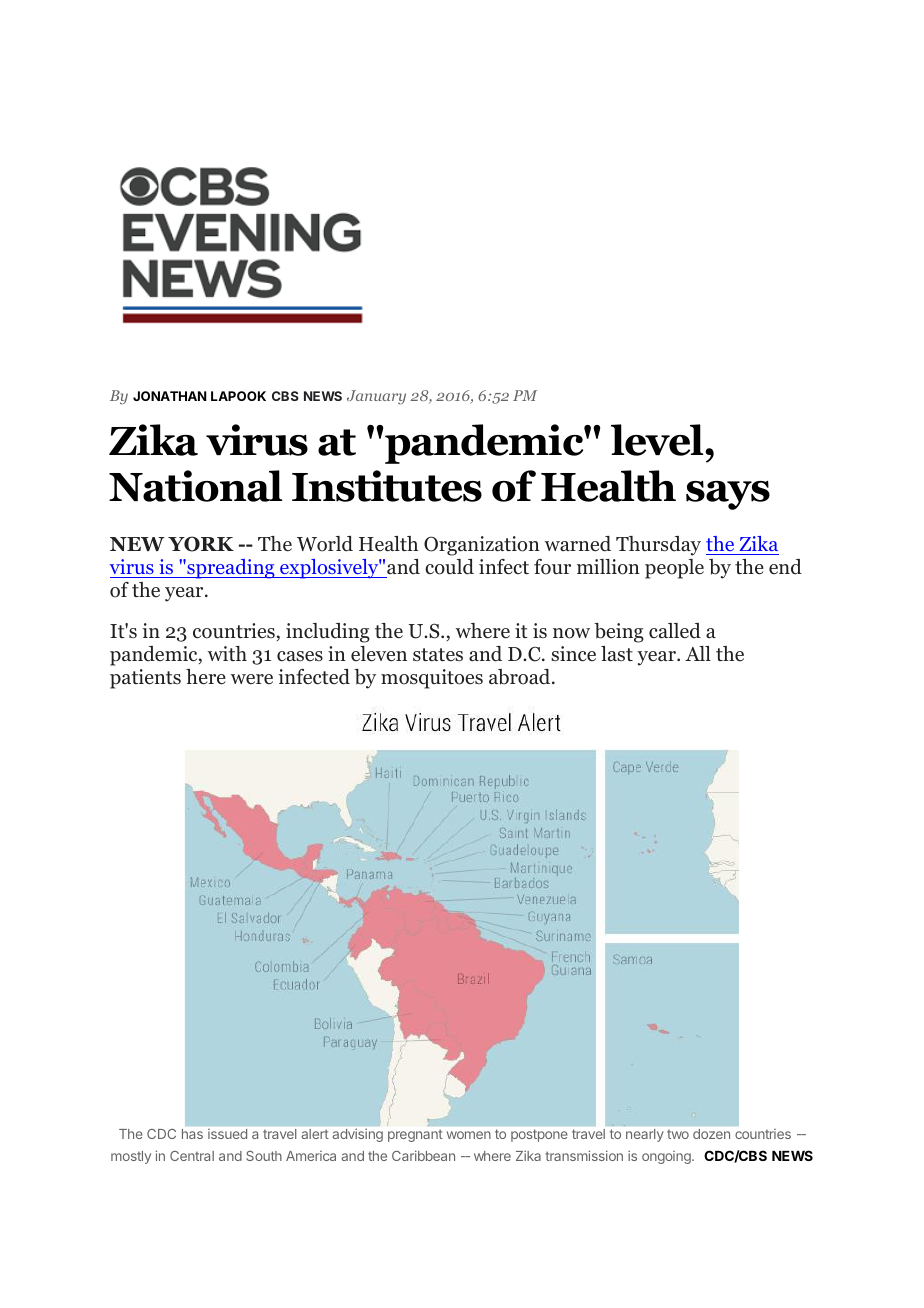 The width and height of the page is (924, 1308). Describe the element at coordinates (170, 396) in the page. I see `JONATHAN` at that location.
